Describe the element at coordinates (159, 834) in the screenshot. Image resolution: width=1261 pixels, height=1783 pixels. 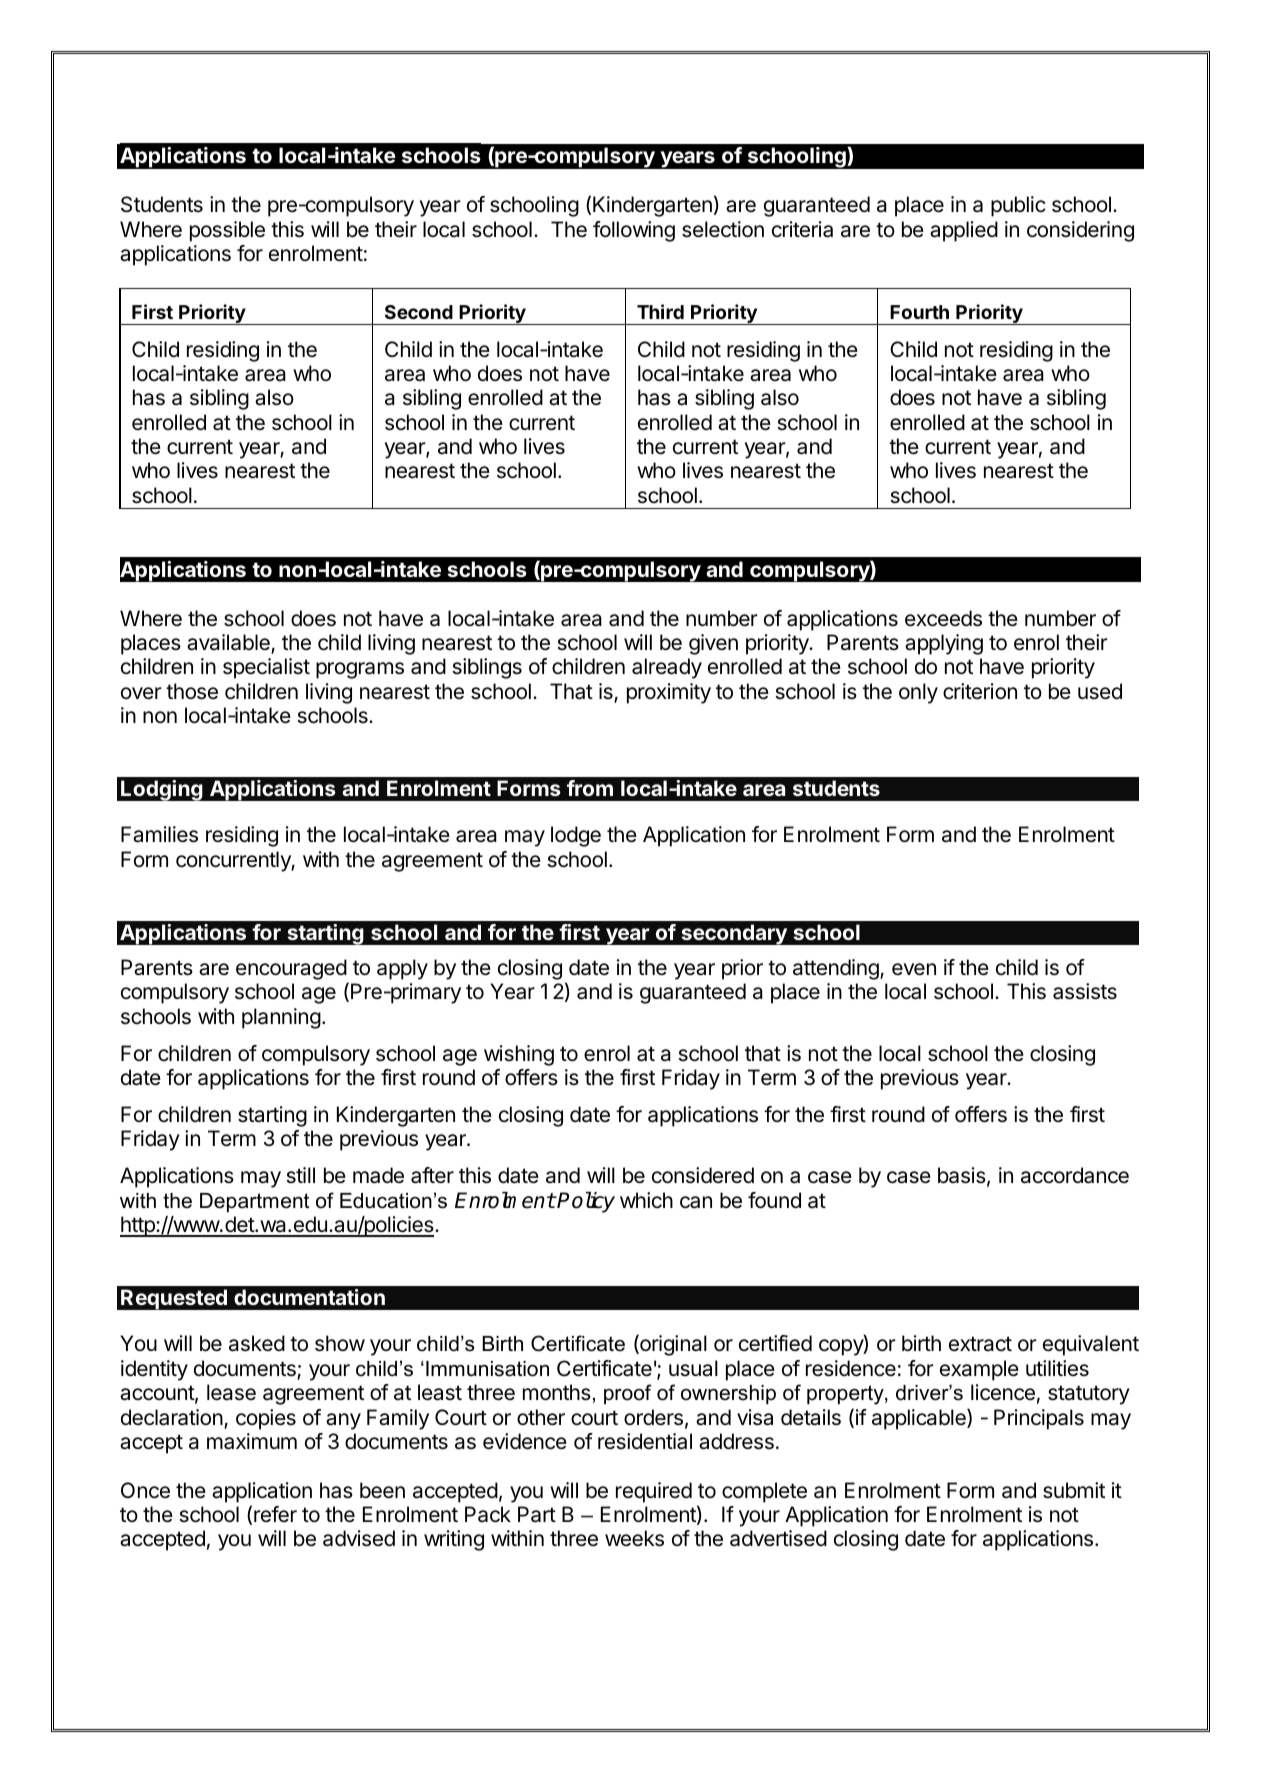
I see `Families` at that location.
